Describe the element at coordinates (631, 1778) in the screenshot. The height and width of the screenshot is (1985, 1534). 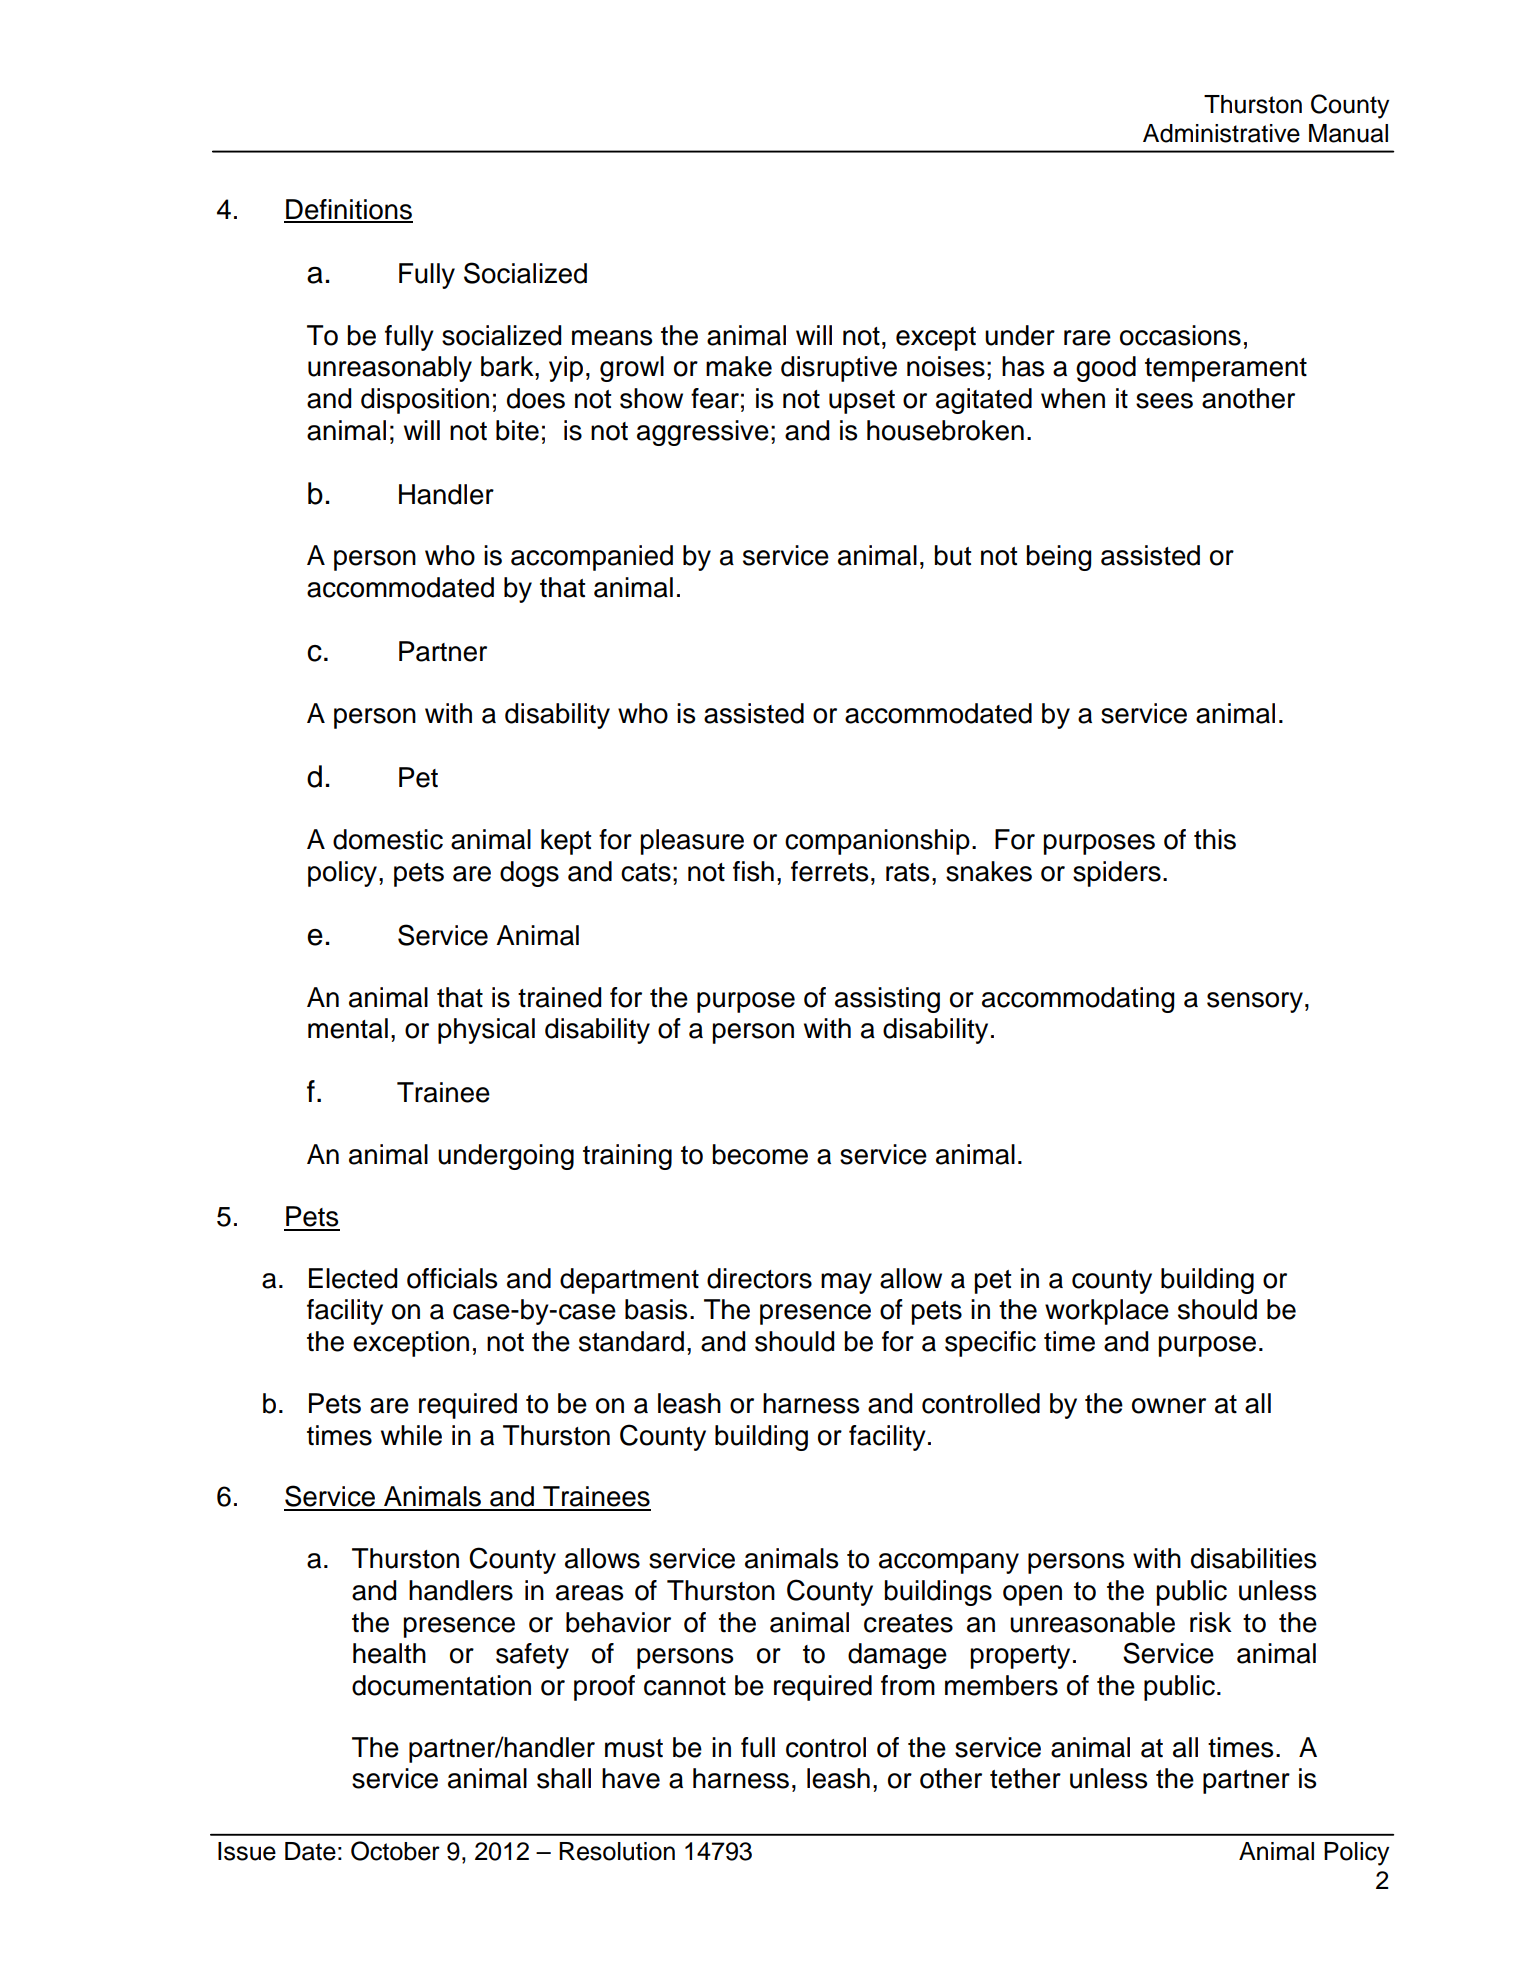
I see `have` at that location.
